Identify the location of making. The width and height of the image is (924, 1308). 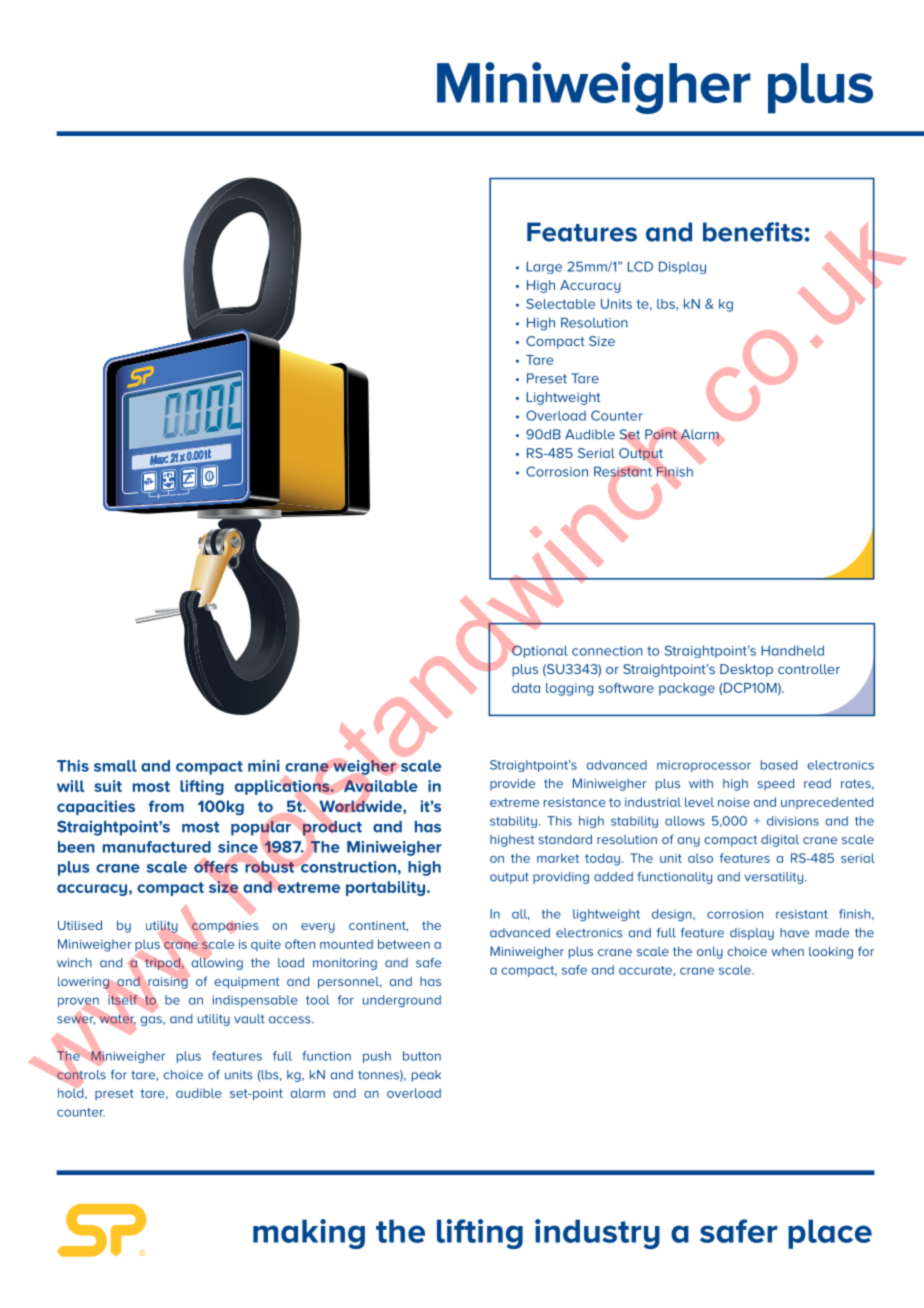
(309, 1234).
